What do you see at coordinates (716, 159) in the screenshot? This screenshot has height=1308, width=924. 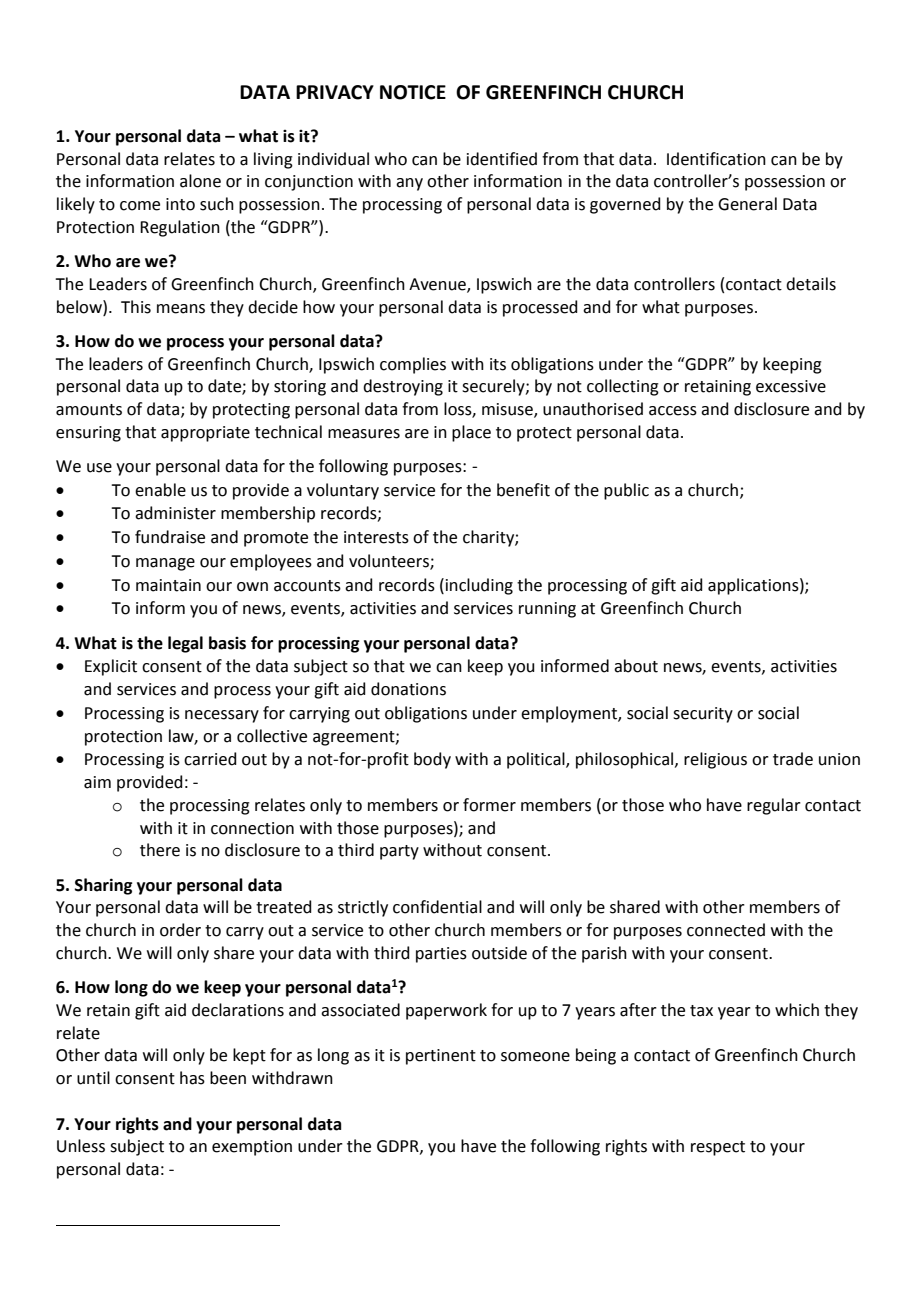 I see `Identification` at bounding box center [716, 159].
